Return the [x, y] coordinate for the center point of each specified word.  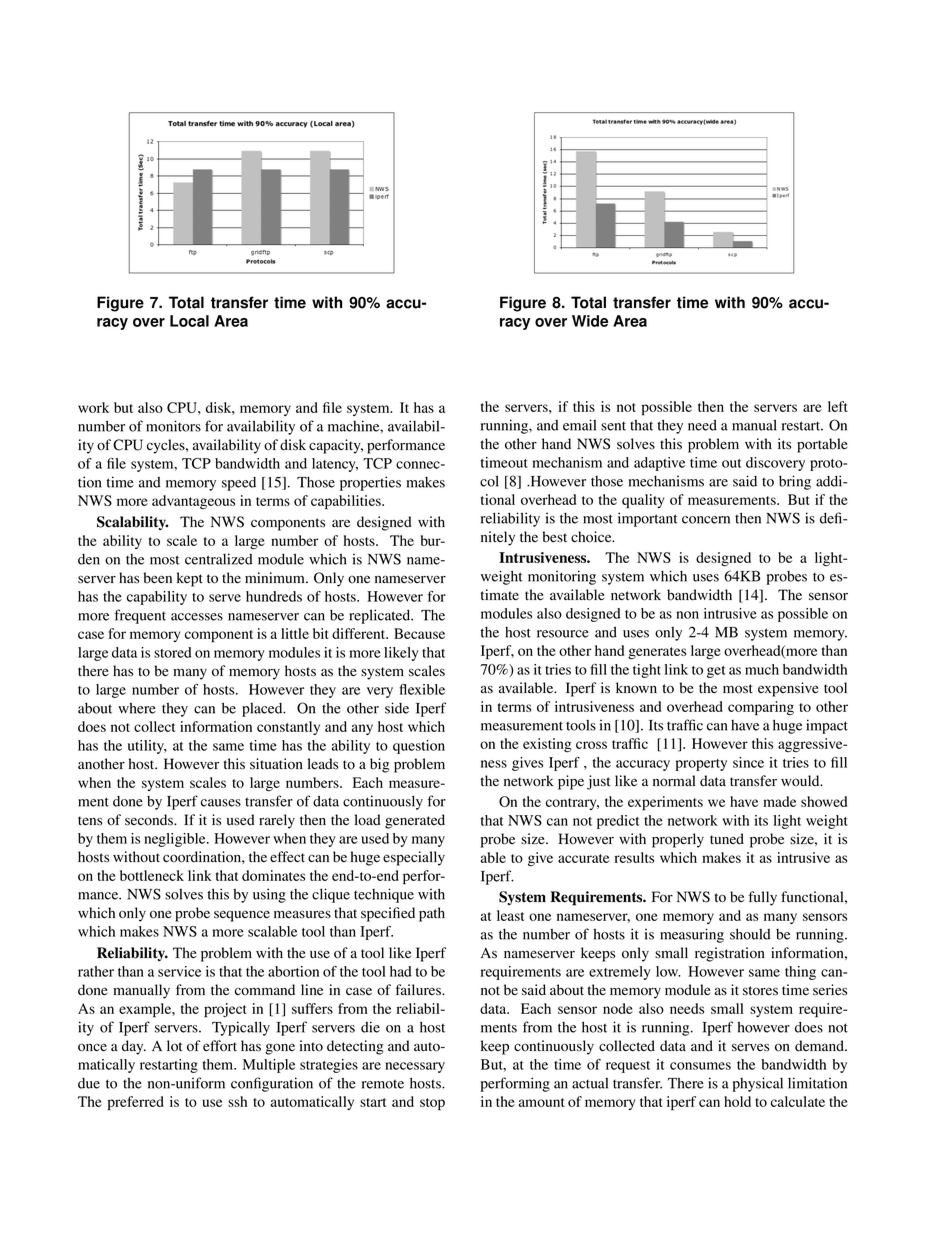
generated [415, 821]
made [779, 801]
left [838, 406]
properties [370, 483]
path [432, 914]
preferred [135, 1103]
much [762, 669]
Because [419, 633]
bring [795, 482]
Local [189, 321]
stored [172, 652]
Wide [590, 321]
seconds [150, 820]
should [750, 934]
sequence [242, 916]
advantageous [193, 502]
